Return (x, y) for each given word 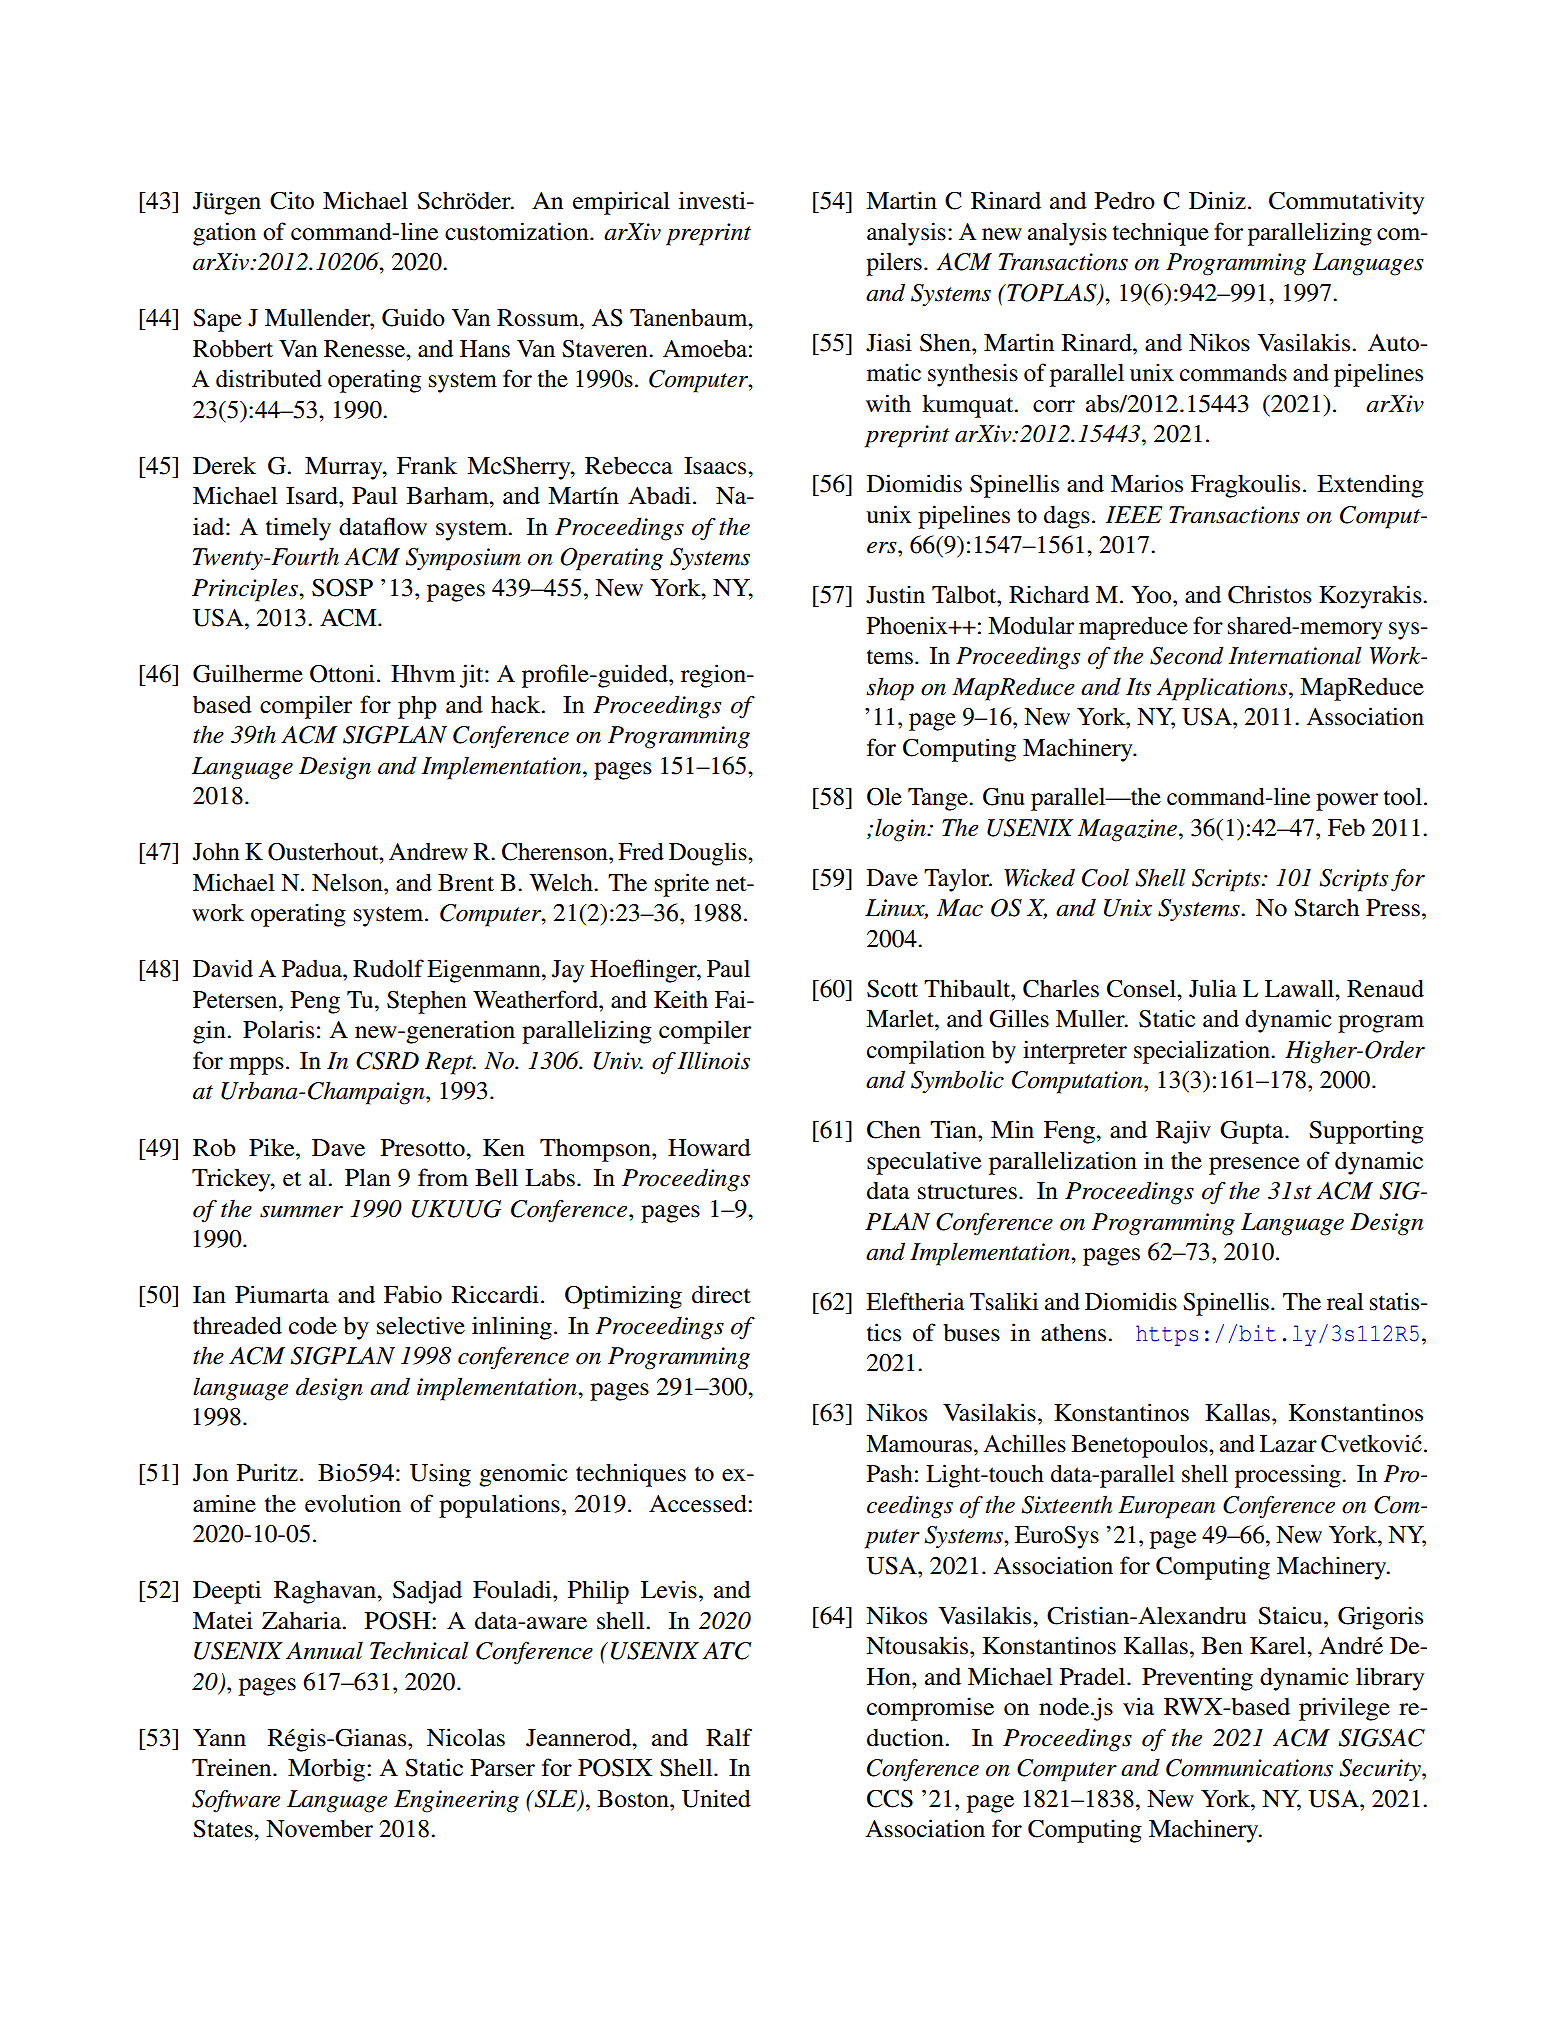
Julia (1213, 988)
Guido (413, 317)
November (319, 1829)
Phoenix (908, 625)
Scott (892, 989)
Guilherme (248, 673)
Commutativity (1346, 203)
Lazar (1288, 1444)
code (313, 1325)
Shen (946, 343)
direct (721, 1294)
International (1295, 655)
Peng (315, 1002)
